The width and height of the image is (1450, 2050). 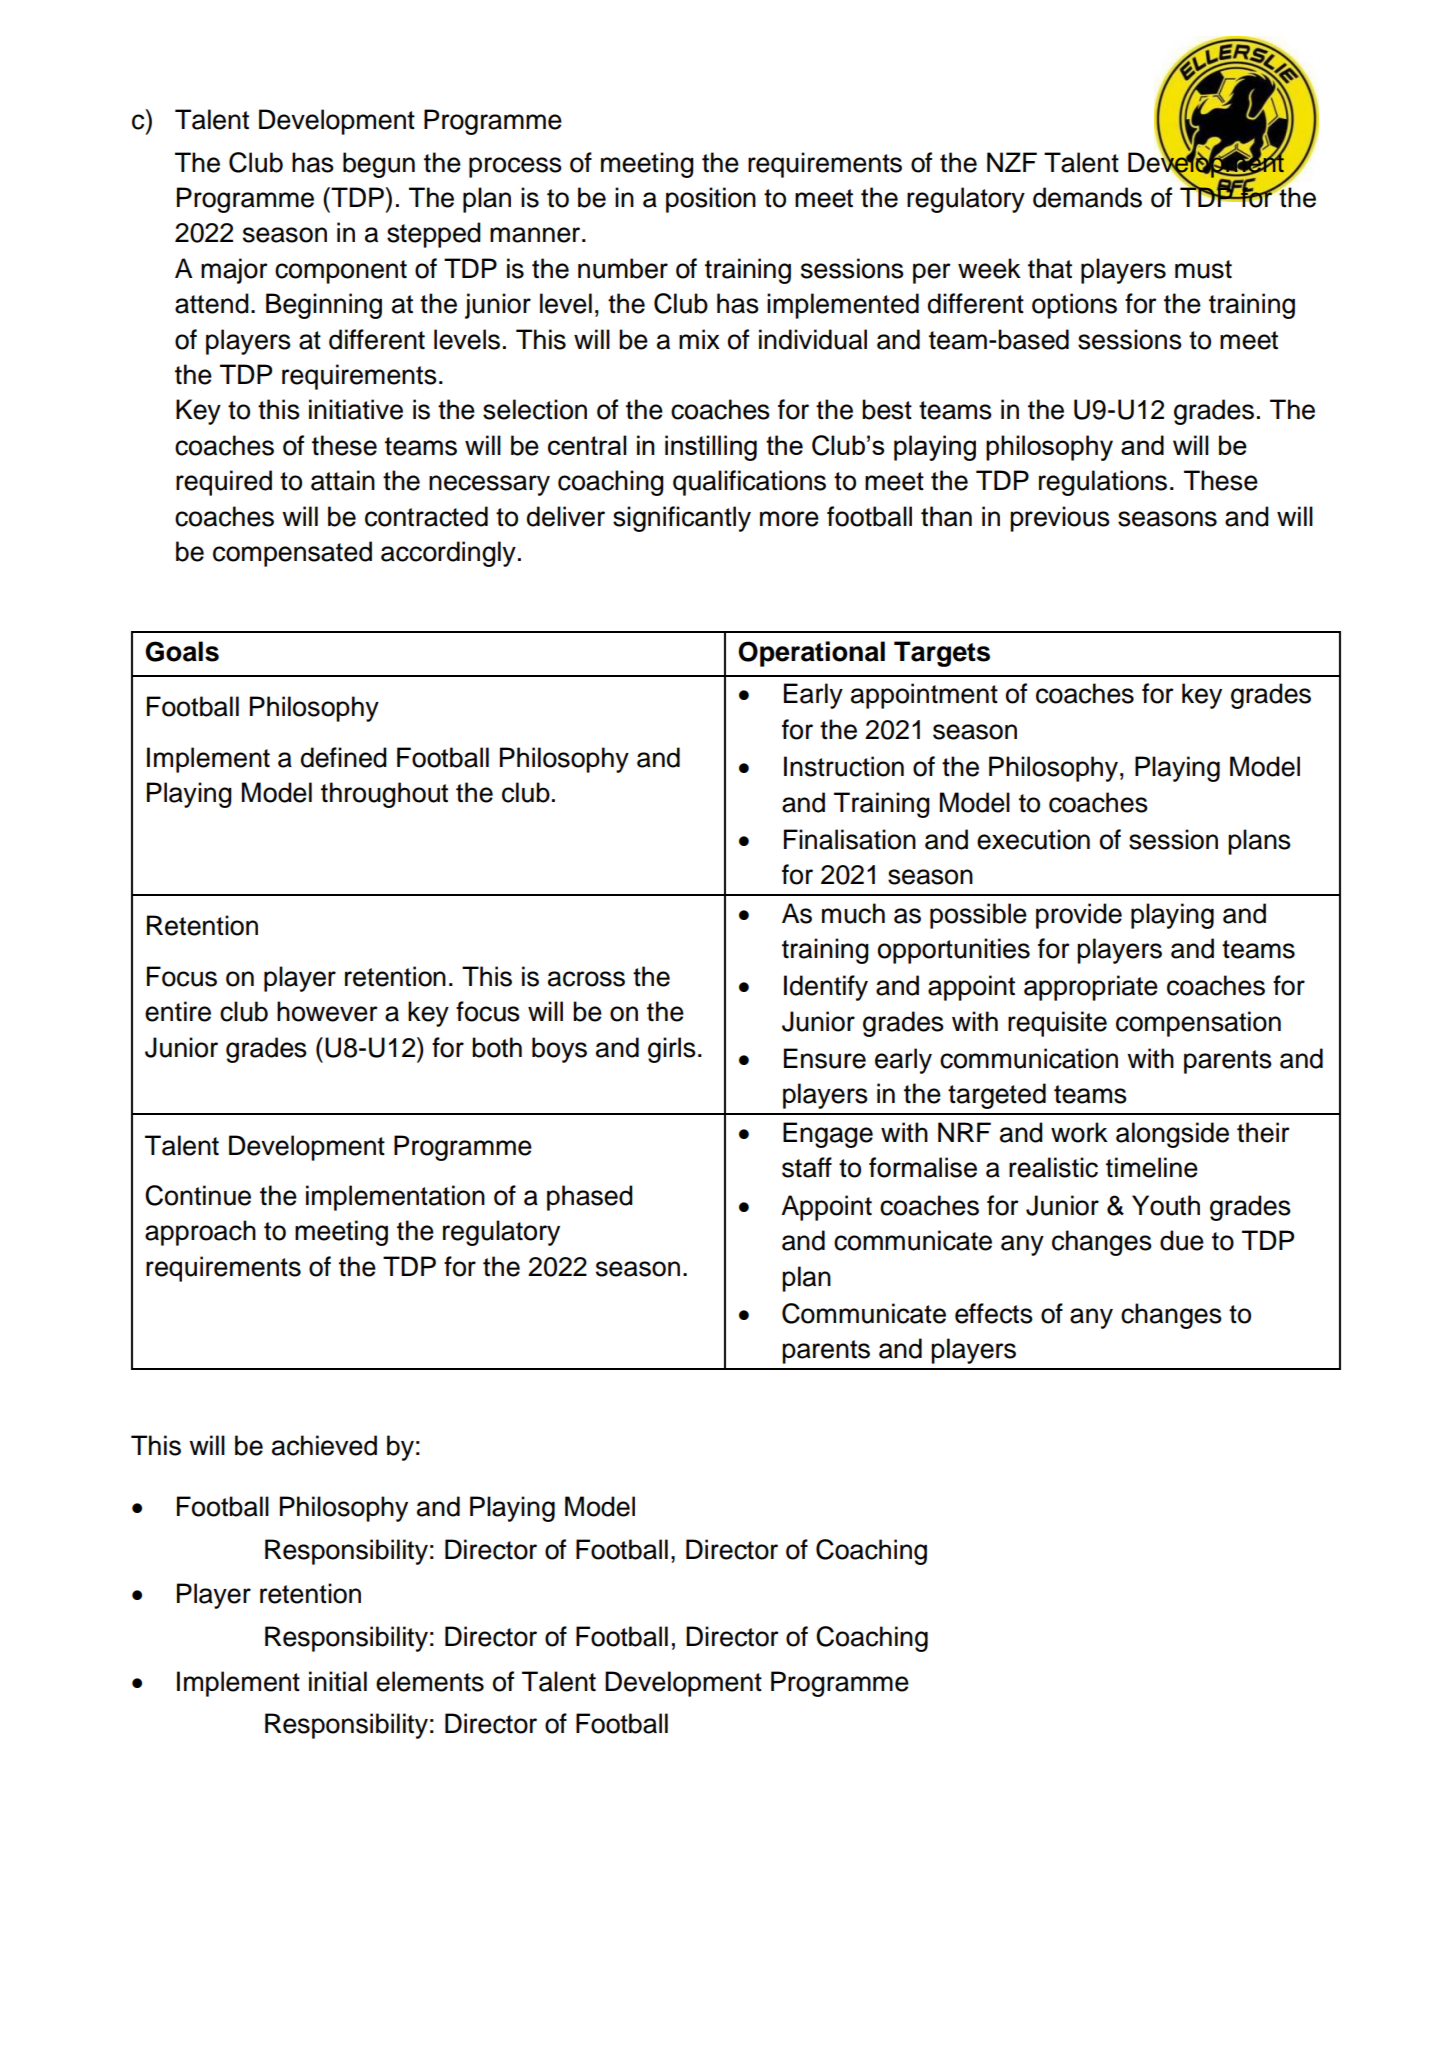 What do you see at coordinates (344, 757) in the image?
I see `defined` at bounding box center [344, 757].
